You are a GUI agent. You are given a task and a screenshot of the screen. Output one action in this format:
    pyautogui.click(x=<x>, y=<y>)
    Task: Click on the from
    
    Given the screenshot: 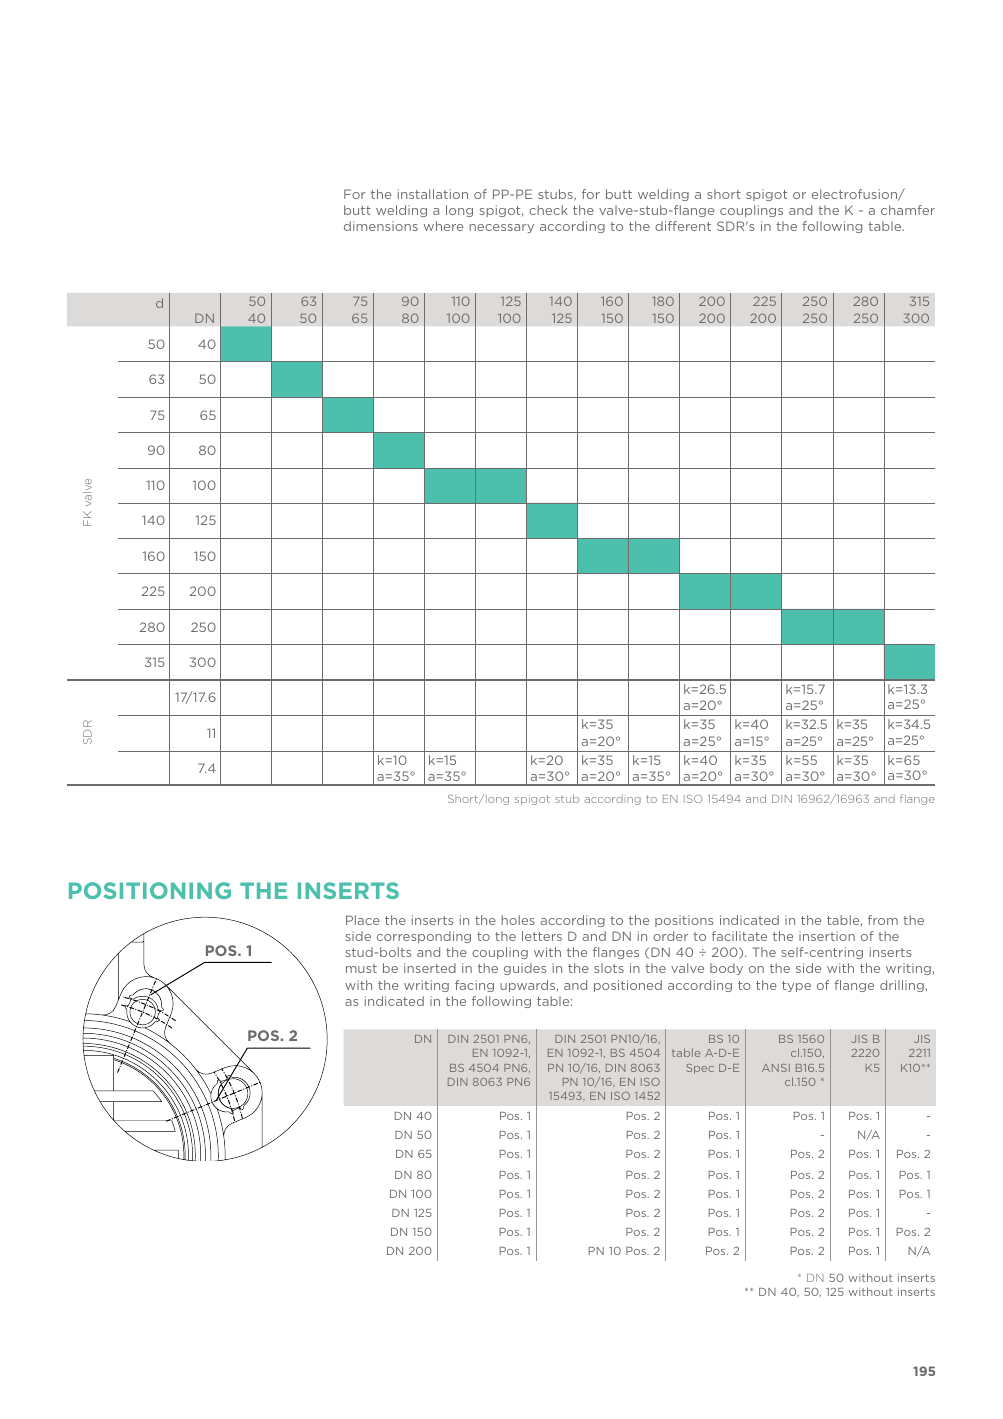 What is the action you would take?
    pyautogui.click(x=883, y=920)
